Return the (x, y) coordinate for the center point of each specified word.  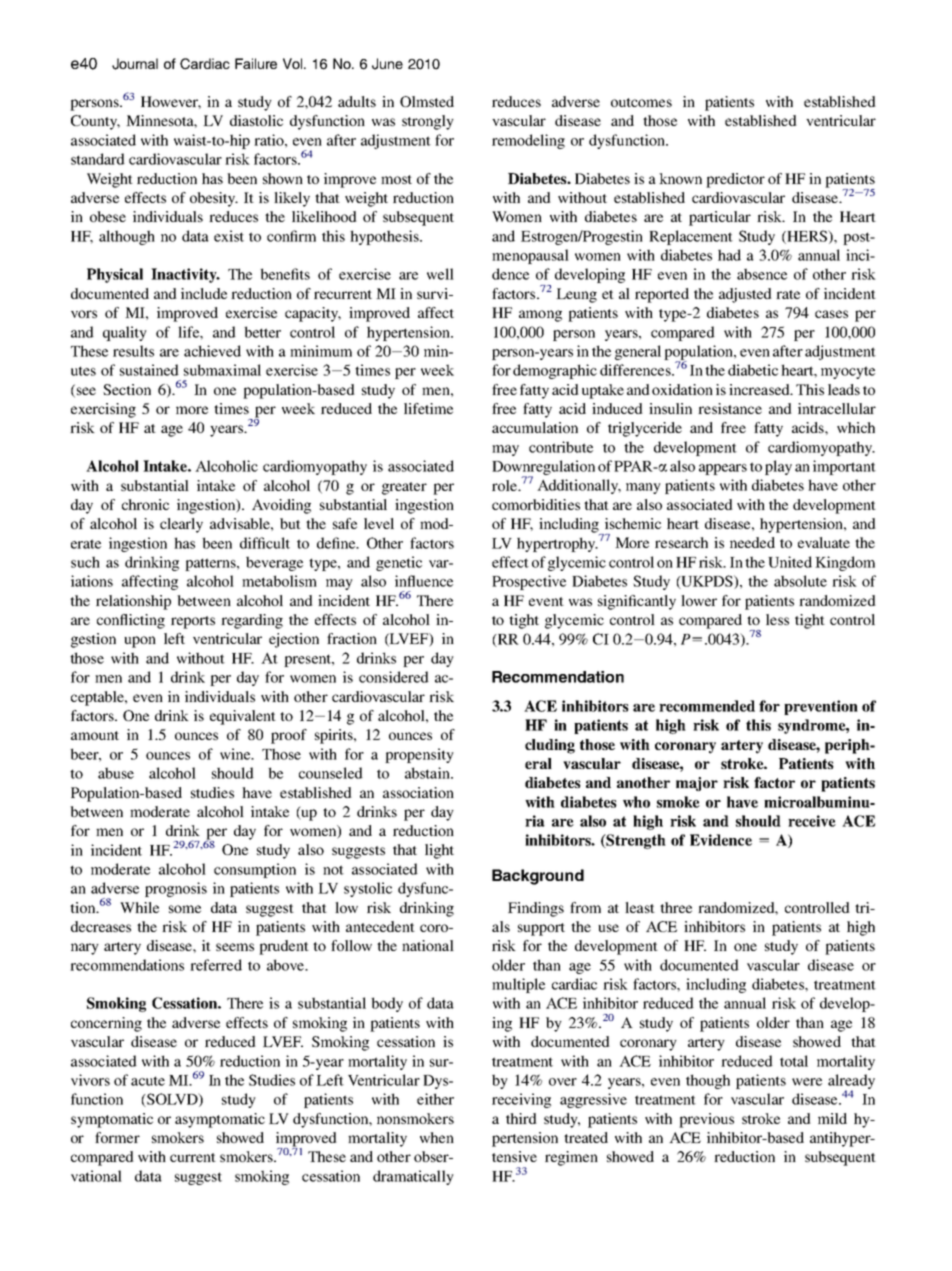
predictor (735, 180)
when (437, 1137)
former (117, 1137)
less (777, 619)
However (171, 102)
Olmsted (427, 101)
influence (424, 581)
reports (193, 622)
